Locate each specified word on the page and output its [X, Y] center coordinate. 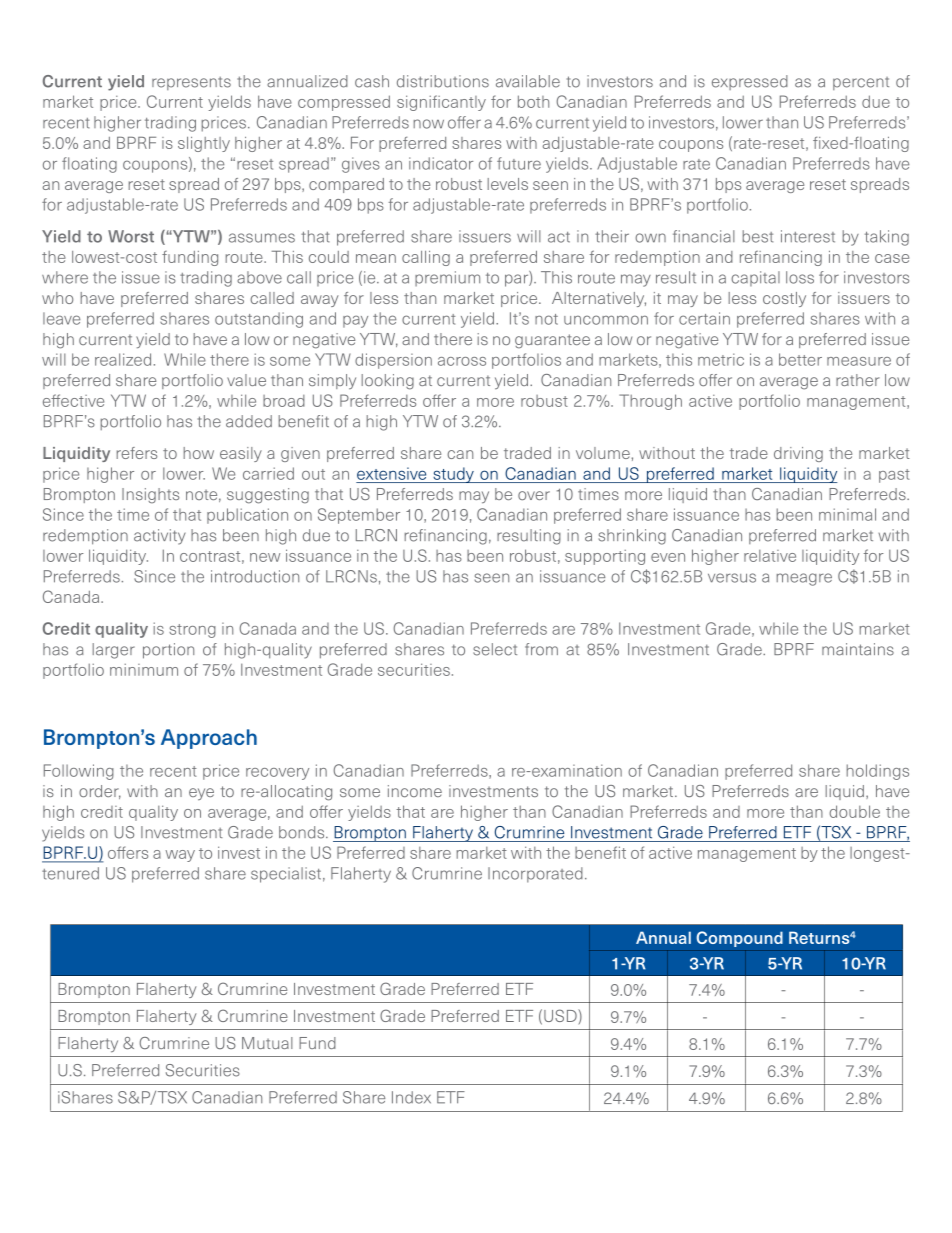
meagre [804, 579]
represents [191, 83]
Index [411, 1097]
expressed [750, 82]
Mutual [267, 1043]
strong [192, 631]
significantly [441, 103]
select [495, 649]
